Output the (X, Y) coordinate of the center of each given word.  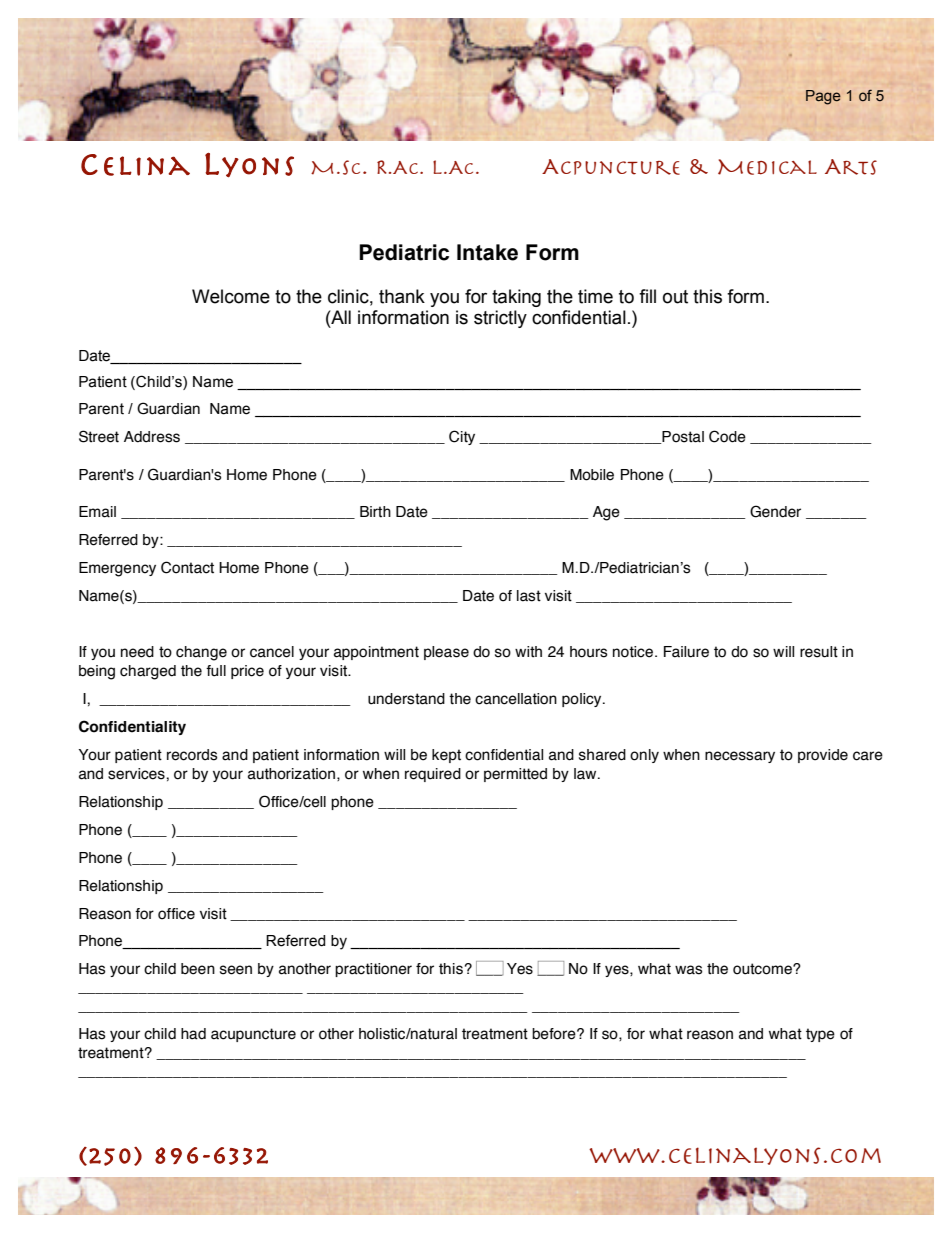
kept (446, 756)
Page (823, 97)
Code (727, 436)
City (462, 437)
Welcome (231, 296)
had (193, 1034)
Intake (487, 252)
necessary (740, 757)
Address (152, 437)
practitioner (373, 970)
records (192, 755)
